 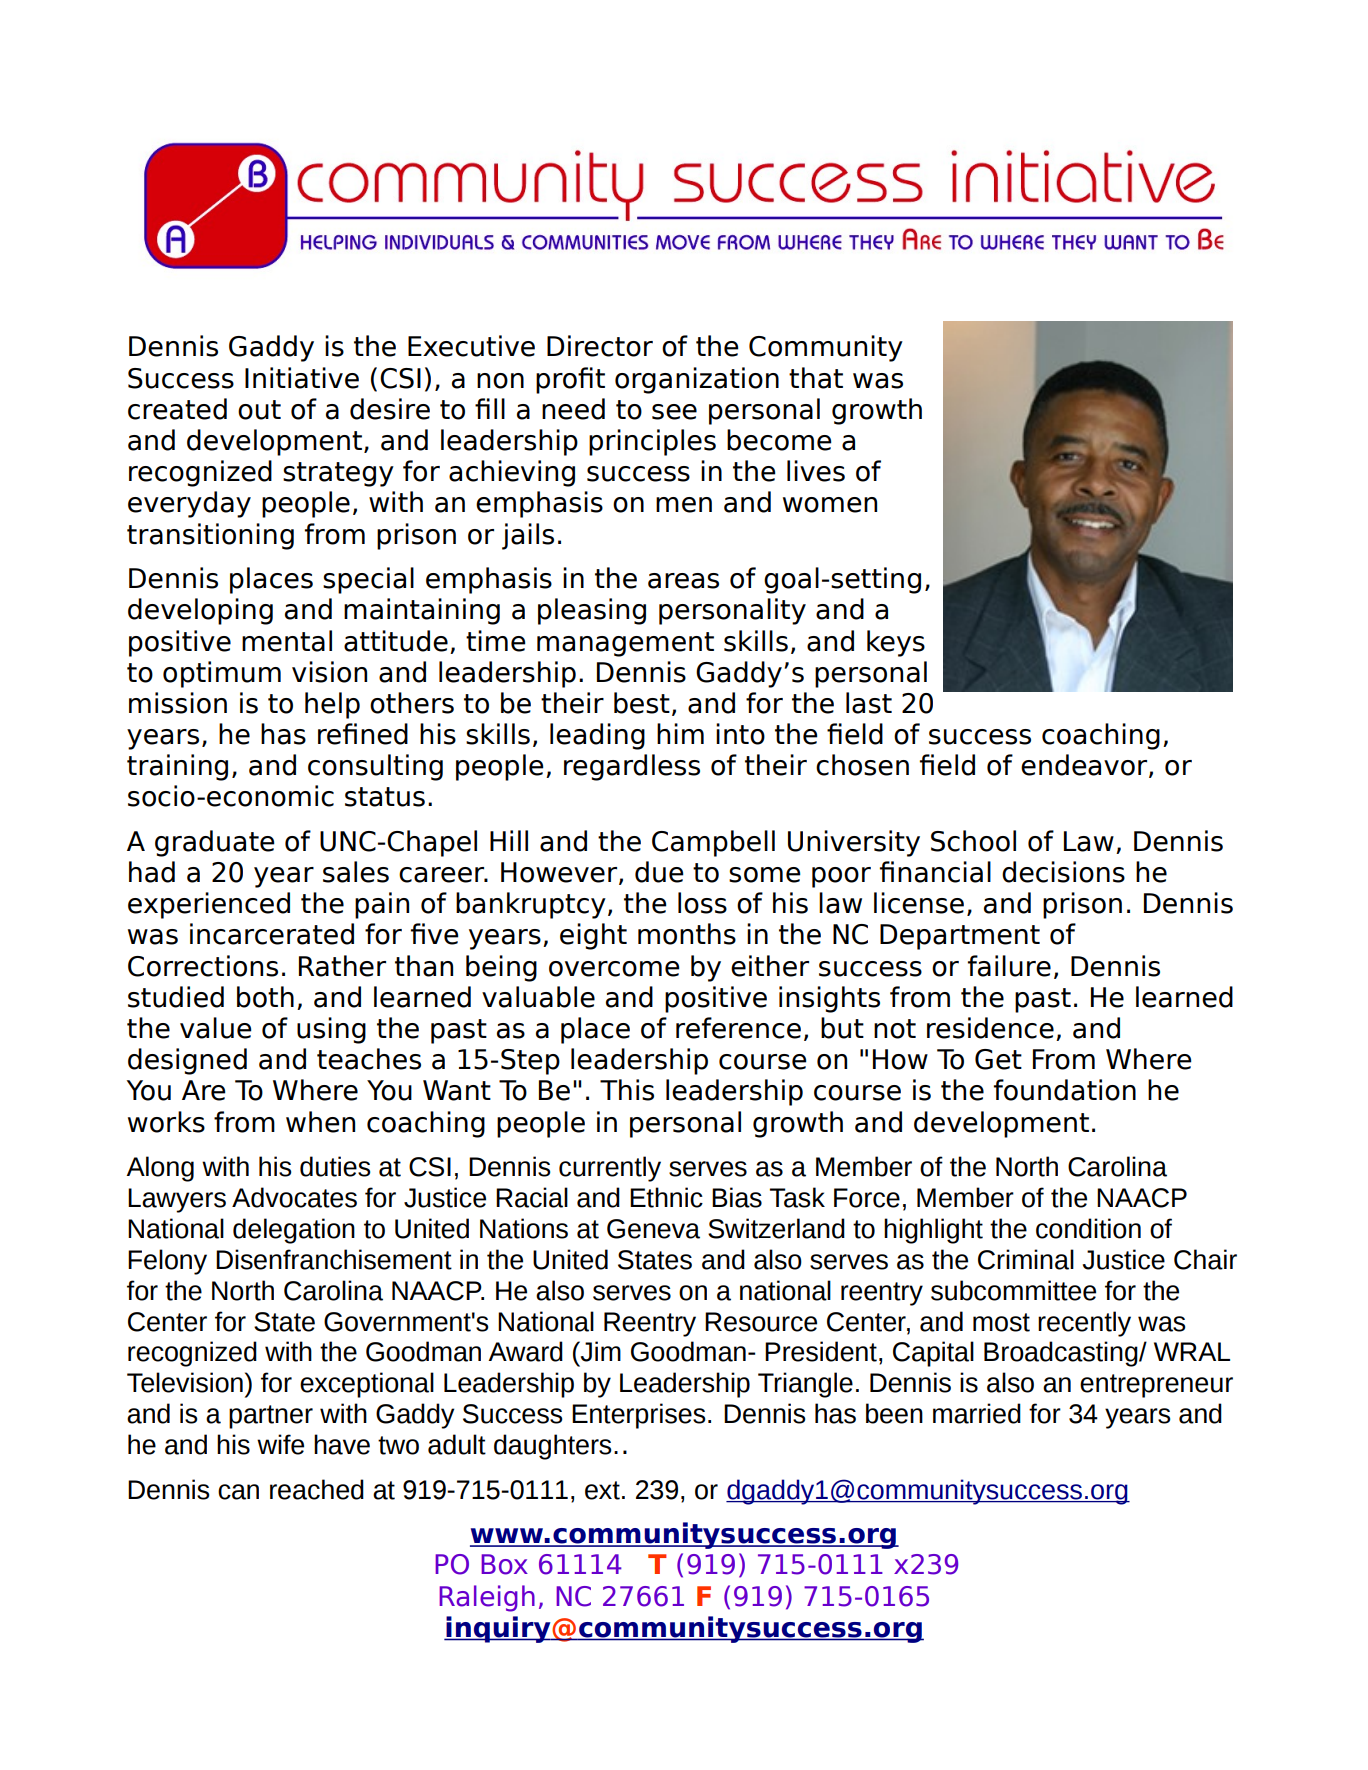 I want to click on overcome, so click(x=614, y=969).
